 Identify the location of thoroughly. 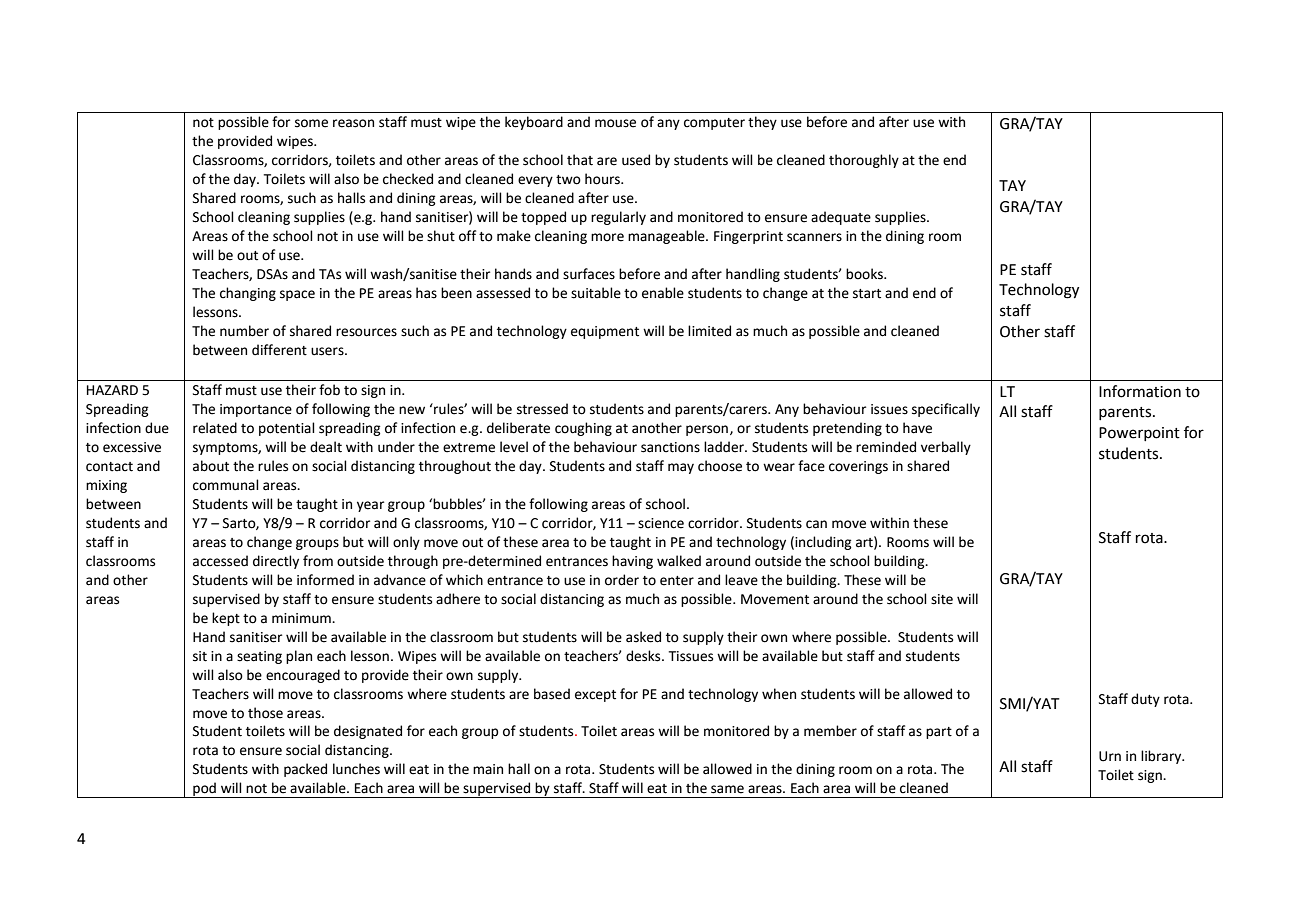
(864, 161).
